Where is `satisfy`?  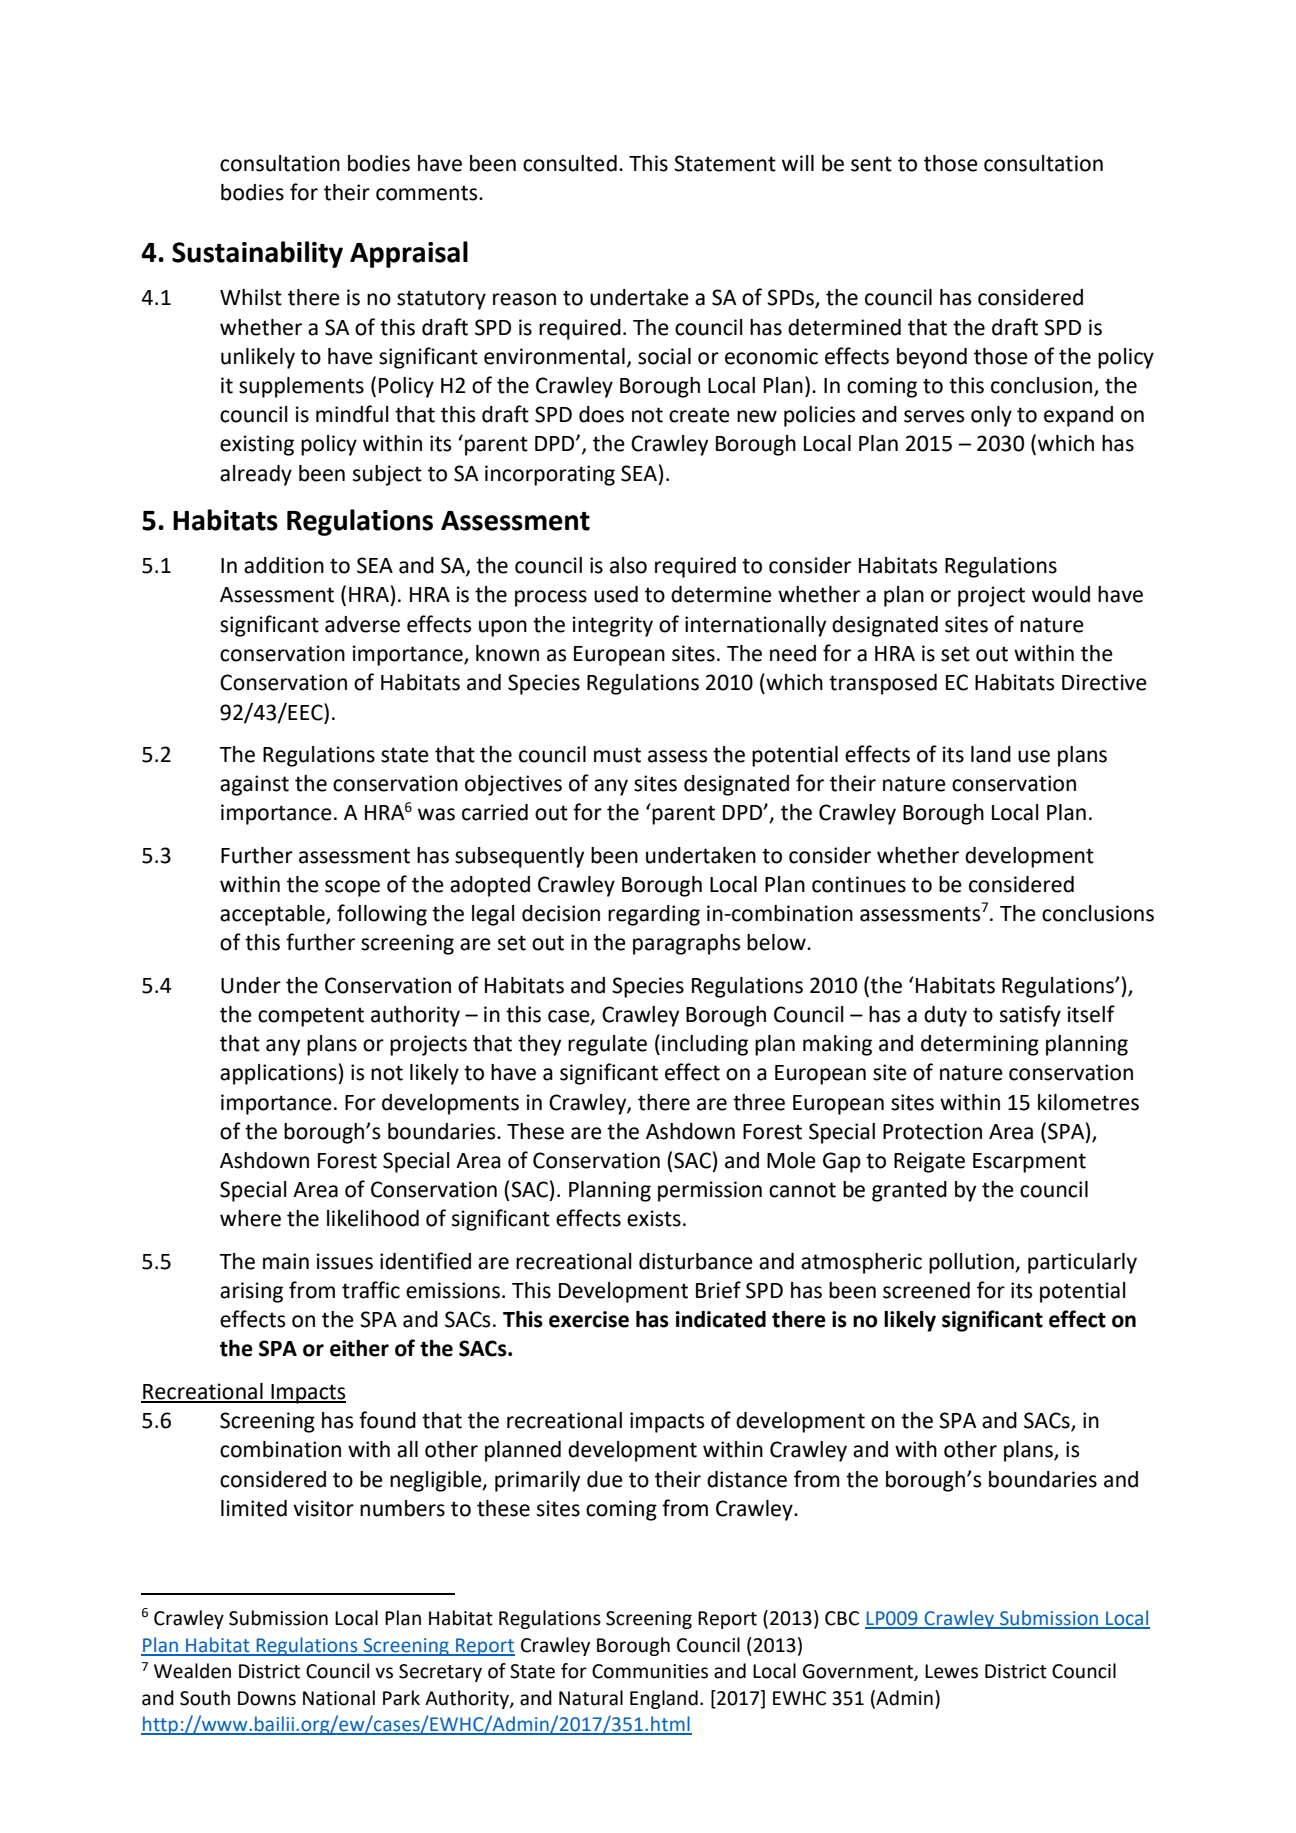
satisfy is located at coordinates (1030, 1016).
